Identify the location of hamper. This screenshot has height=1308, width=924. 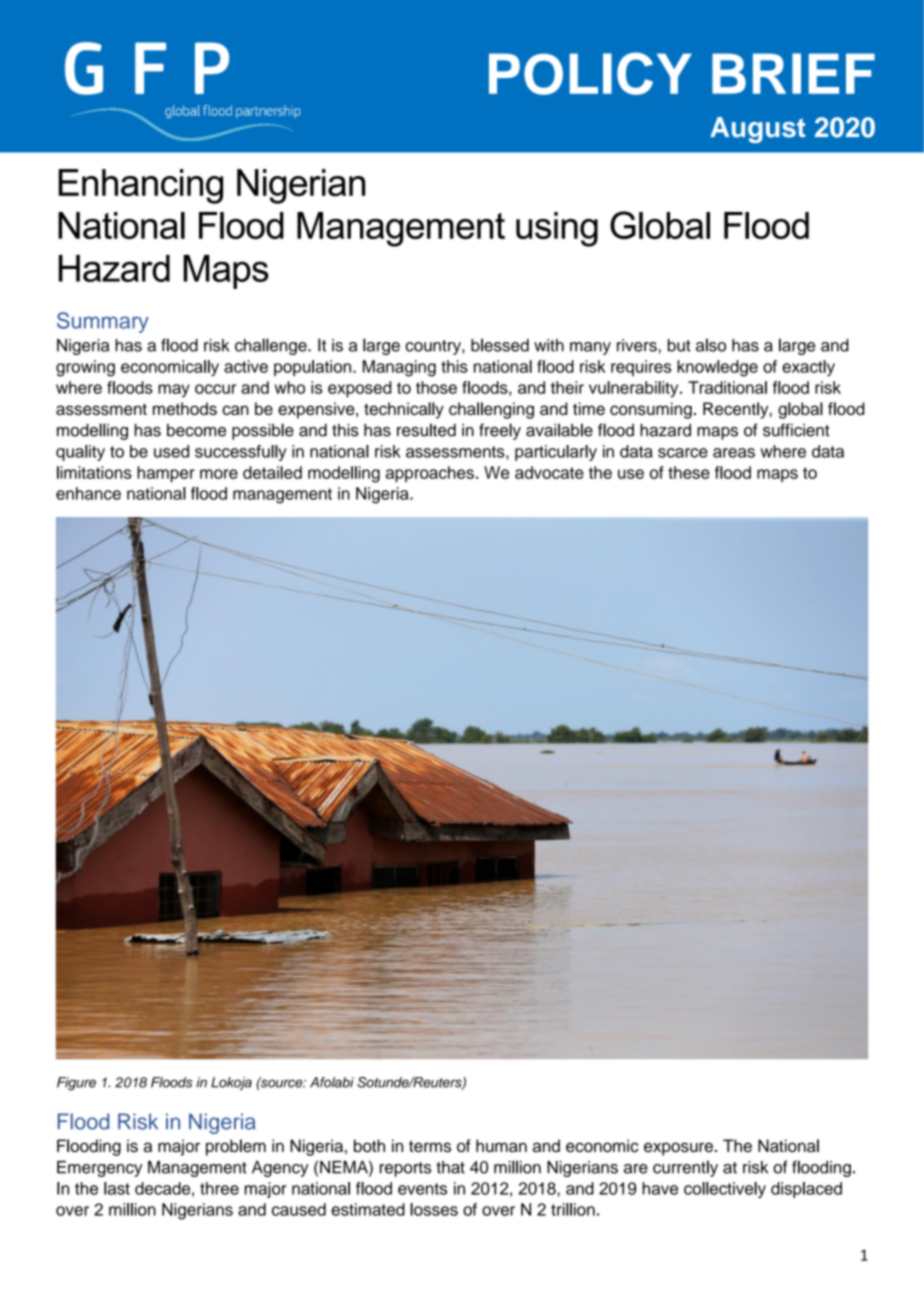
(166, 474).
